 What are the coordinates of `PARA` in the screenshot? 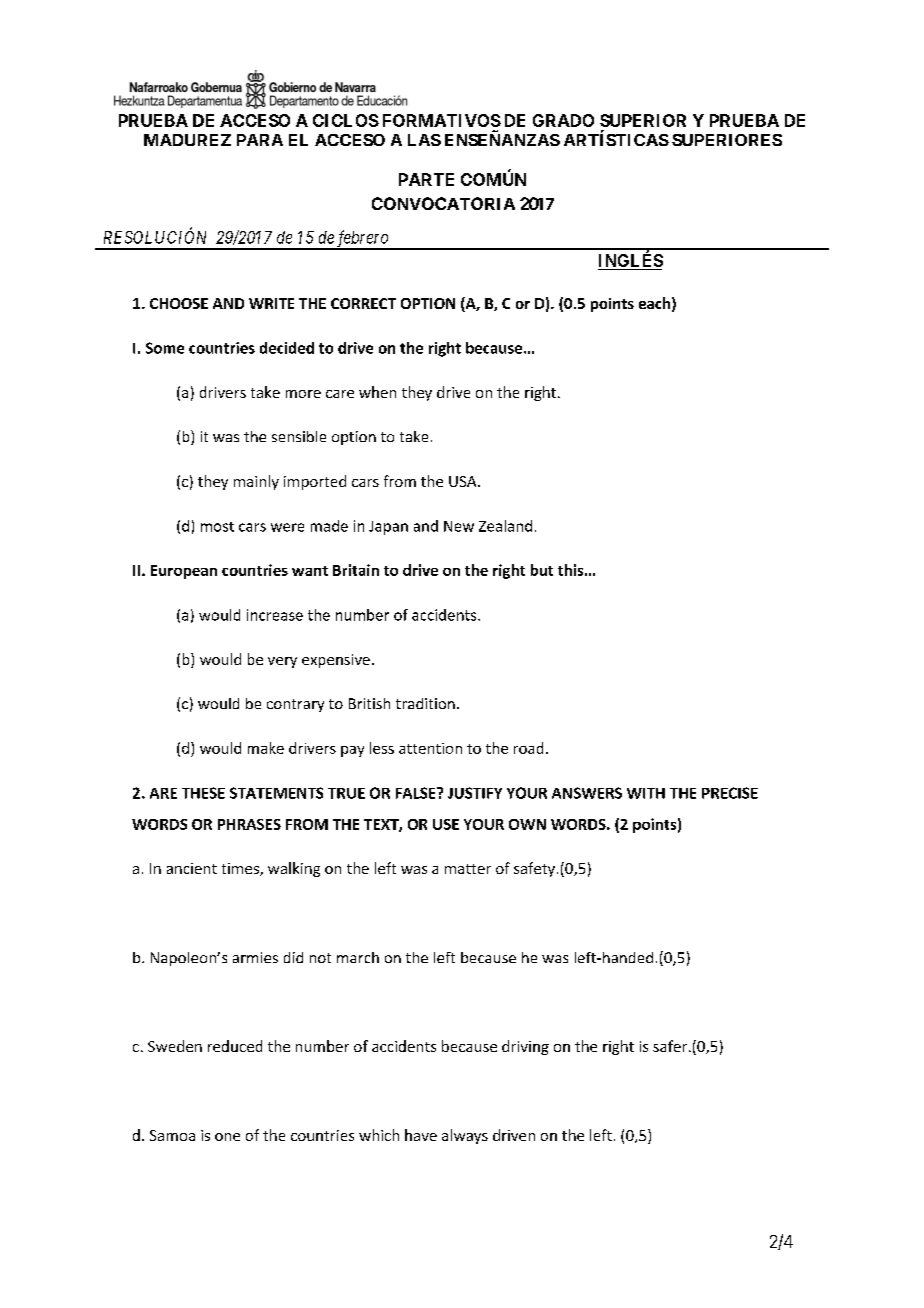 It's located at (260, 140).
